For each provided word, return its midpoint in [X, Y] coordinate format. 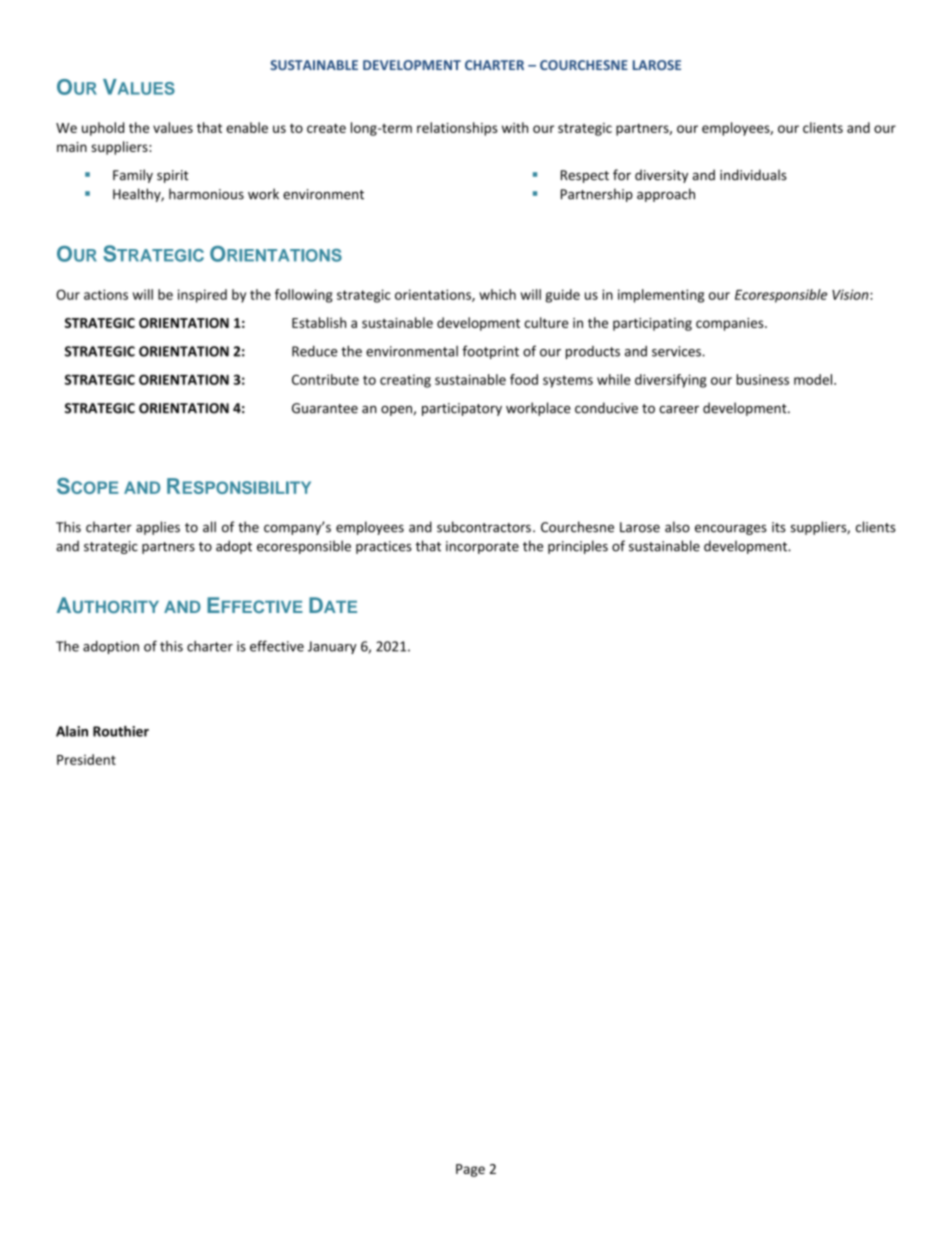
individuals [753, 175]
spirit [173, 176]
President [86, 759]
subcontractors [484, 527]
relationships [457, 129]
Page [470, 1170]
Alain [72, 731]
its [779, 527]
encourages [731, 529]
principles [578, 547]
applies [158, 528]
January [332, 647]
